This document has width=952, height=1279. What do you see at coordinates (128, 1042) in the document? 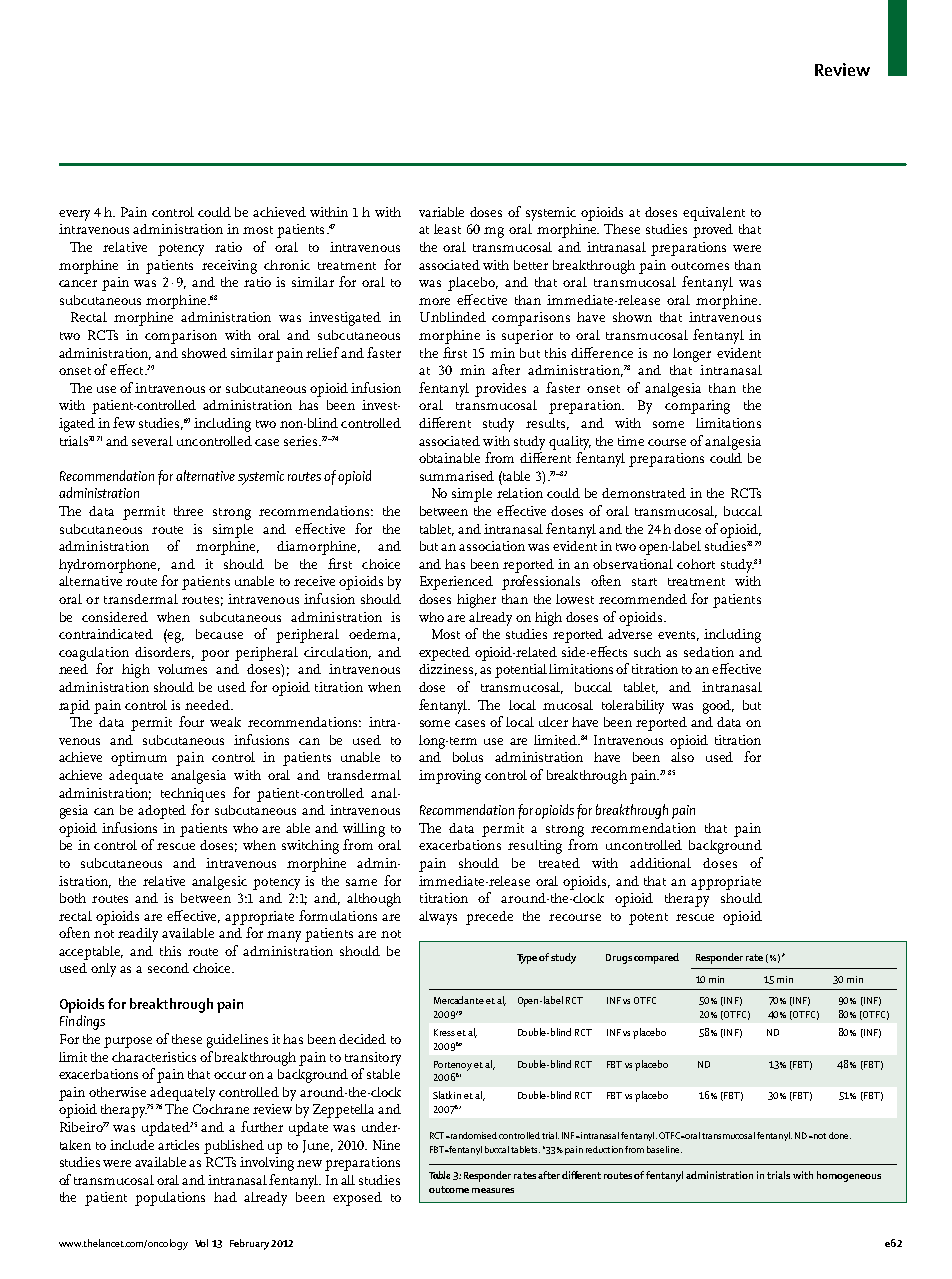
I see `purpose` at bounding box center [128, 1042].
